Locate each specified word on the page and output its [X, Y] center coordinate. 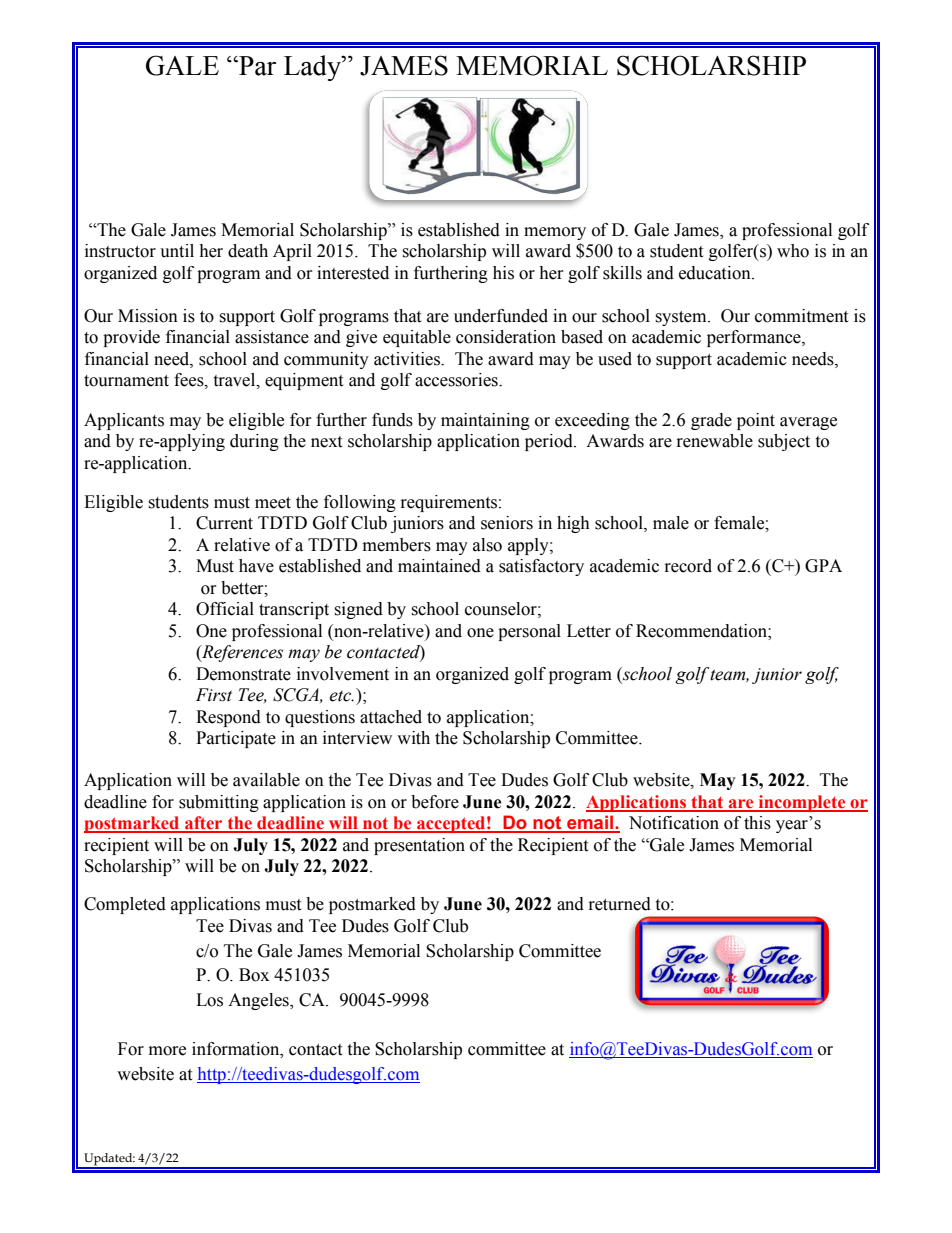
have [256, 566]
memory [555, 233]
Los [209, 1000]
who [793, 251]
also [487, 545]
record [688, 566]
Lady [313, 68]
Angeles [259, 1001]
